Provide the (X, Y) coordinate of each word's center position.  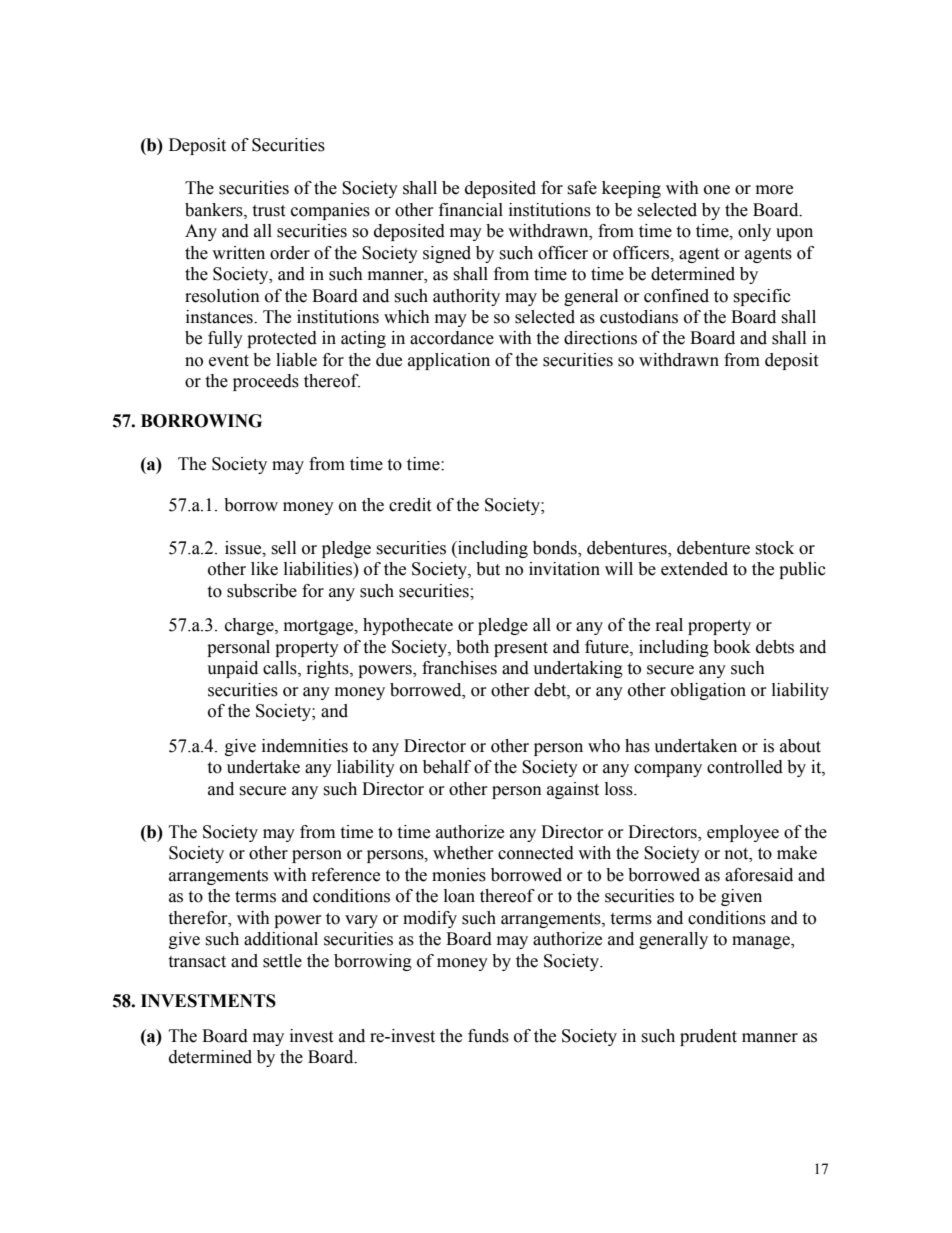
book (732, 647)
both (472, 647)
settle (282, 961)
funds (488, 1036)
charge (250, 626)
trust (268, 211)
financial (471, 210)
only (754, 232)
